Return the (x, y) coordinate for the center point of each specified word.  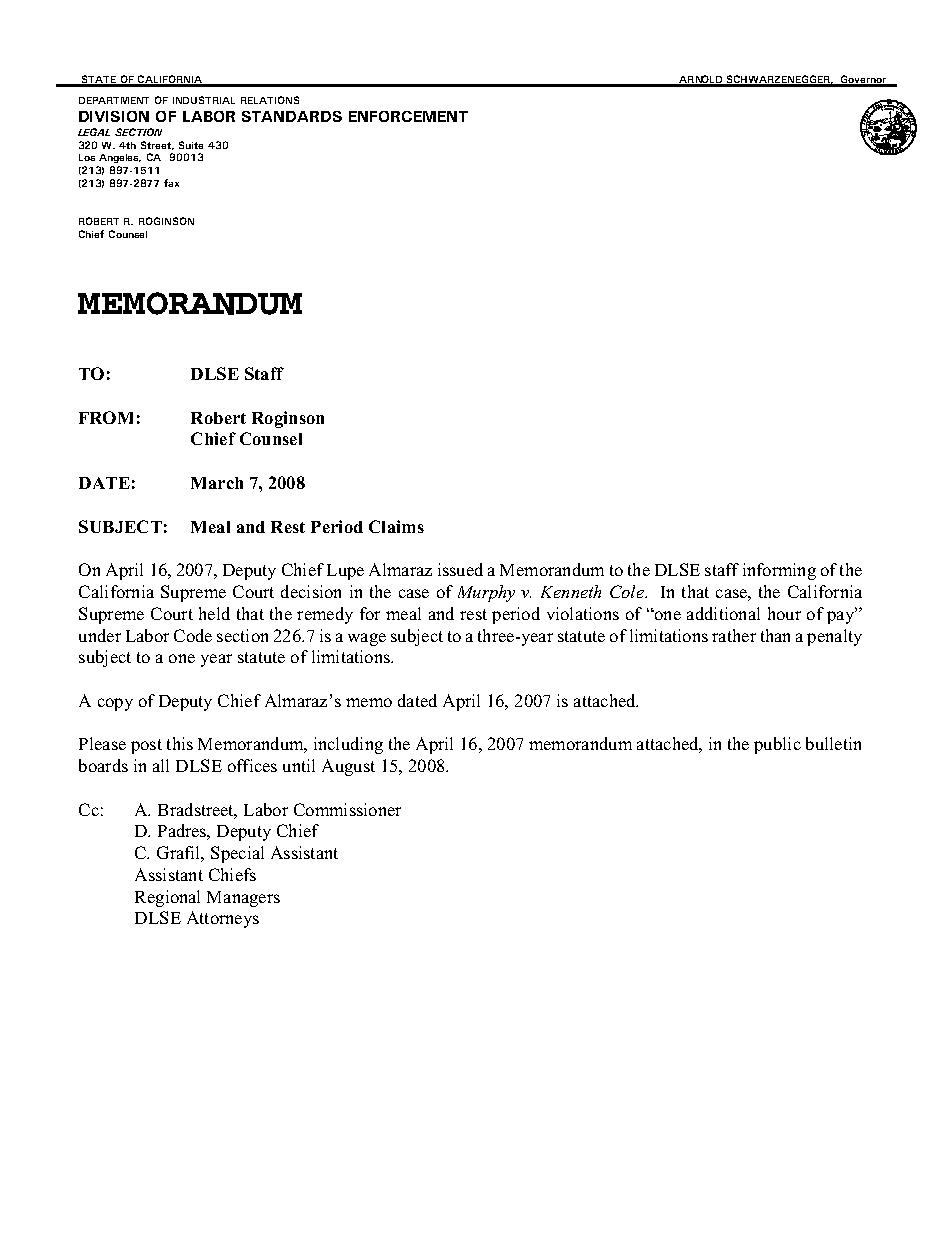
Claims (396, 526)
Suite (191, 145)
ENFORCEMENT (408, 116)
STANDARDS (292, 116)
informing (779, 571)
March (217, 483)
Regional (167, 898)
